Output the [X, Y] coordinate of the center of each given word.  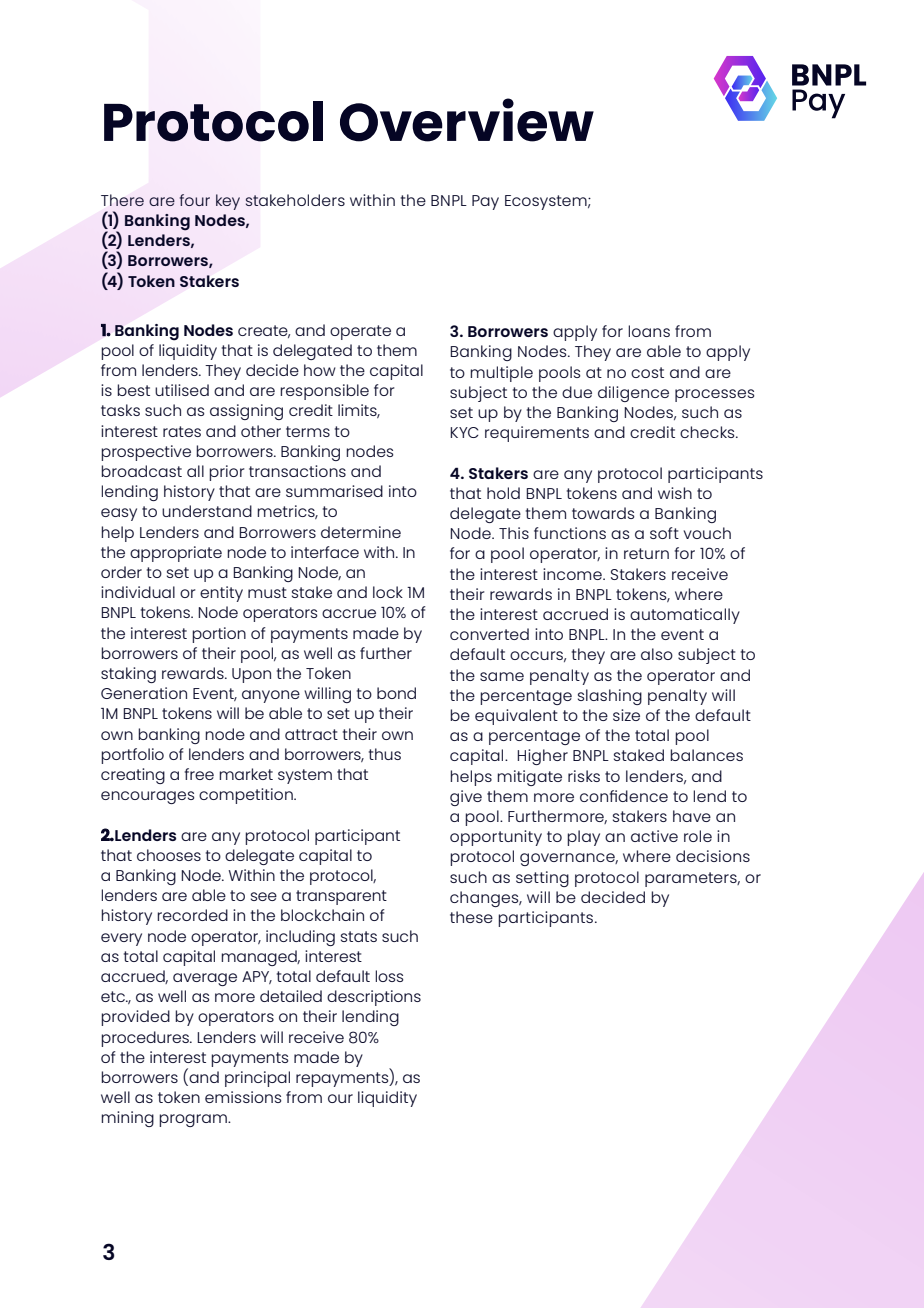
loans [649, 331]
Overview [467, 120]
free [199, 774]
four [195, 200]
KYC [464, 432]
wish [675, 493]
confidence [624, 796]
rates [182, 431]
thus [385, 754]
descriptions [374, 998]
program [194, 1120]
